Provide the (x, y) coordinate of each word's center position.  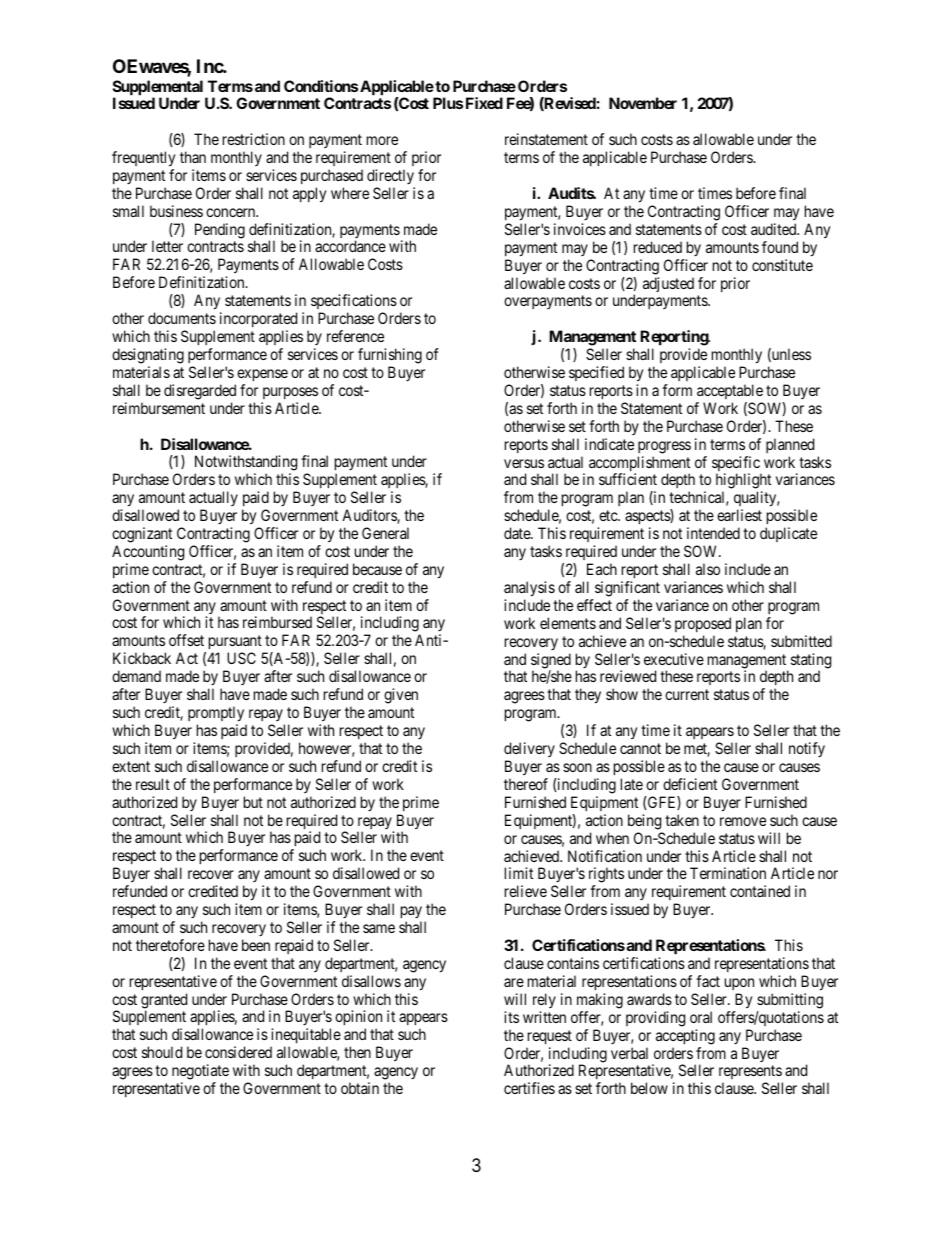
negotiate (200, 1073)
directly (390, 176)
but (253, 802)
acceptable (730, 391)
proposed (703, 624)
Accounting (148, 553)
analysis (529, 589)
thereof (526, 784)
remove (743, 821)
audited (775, 229)
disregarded (200, 392)
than (193, 157)
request (550, 1037)
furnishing (390, 356)
